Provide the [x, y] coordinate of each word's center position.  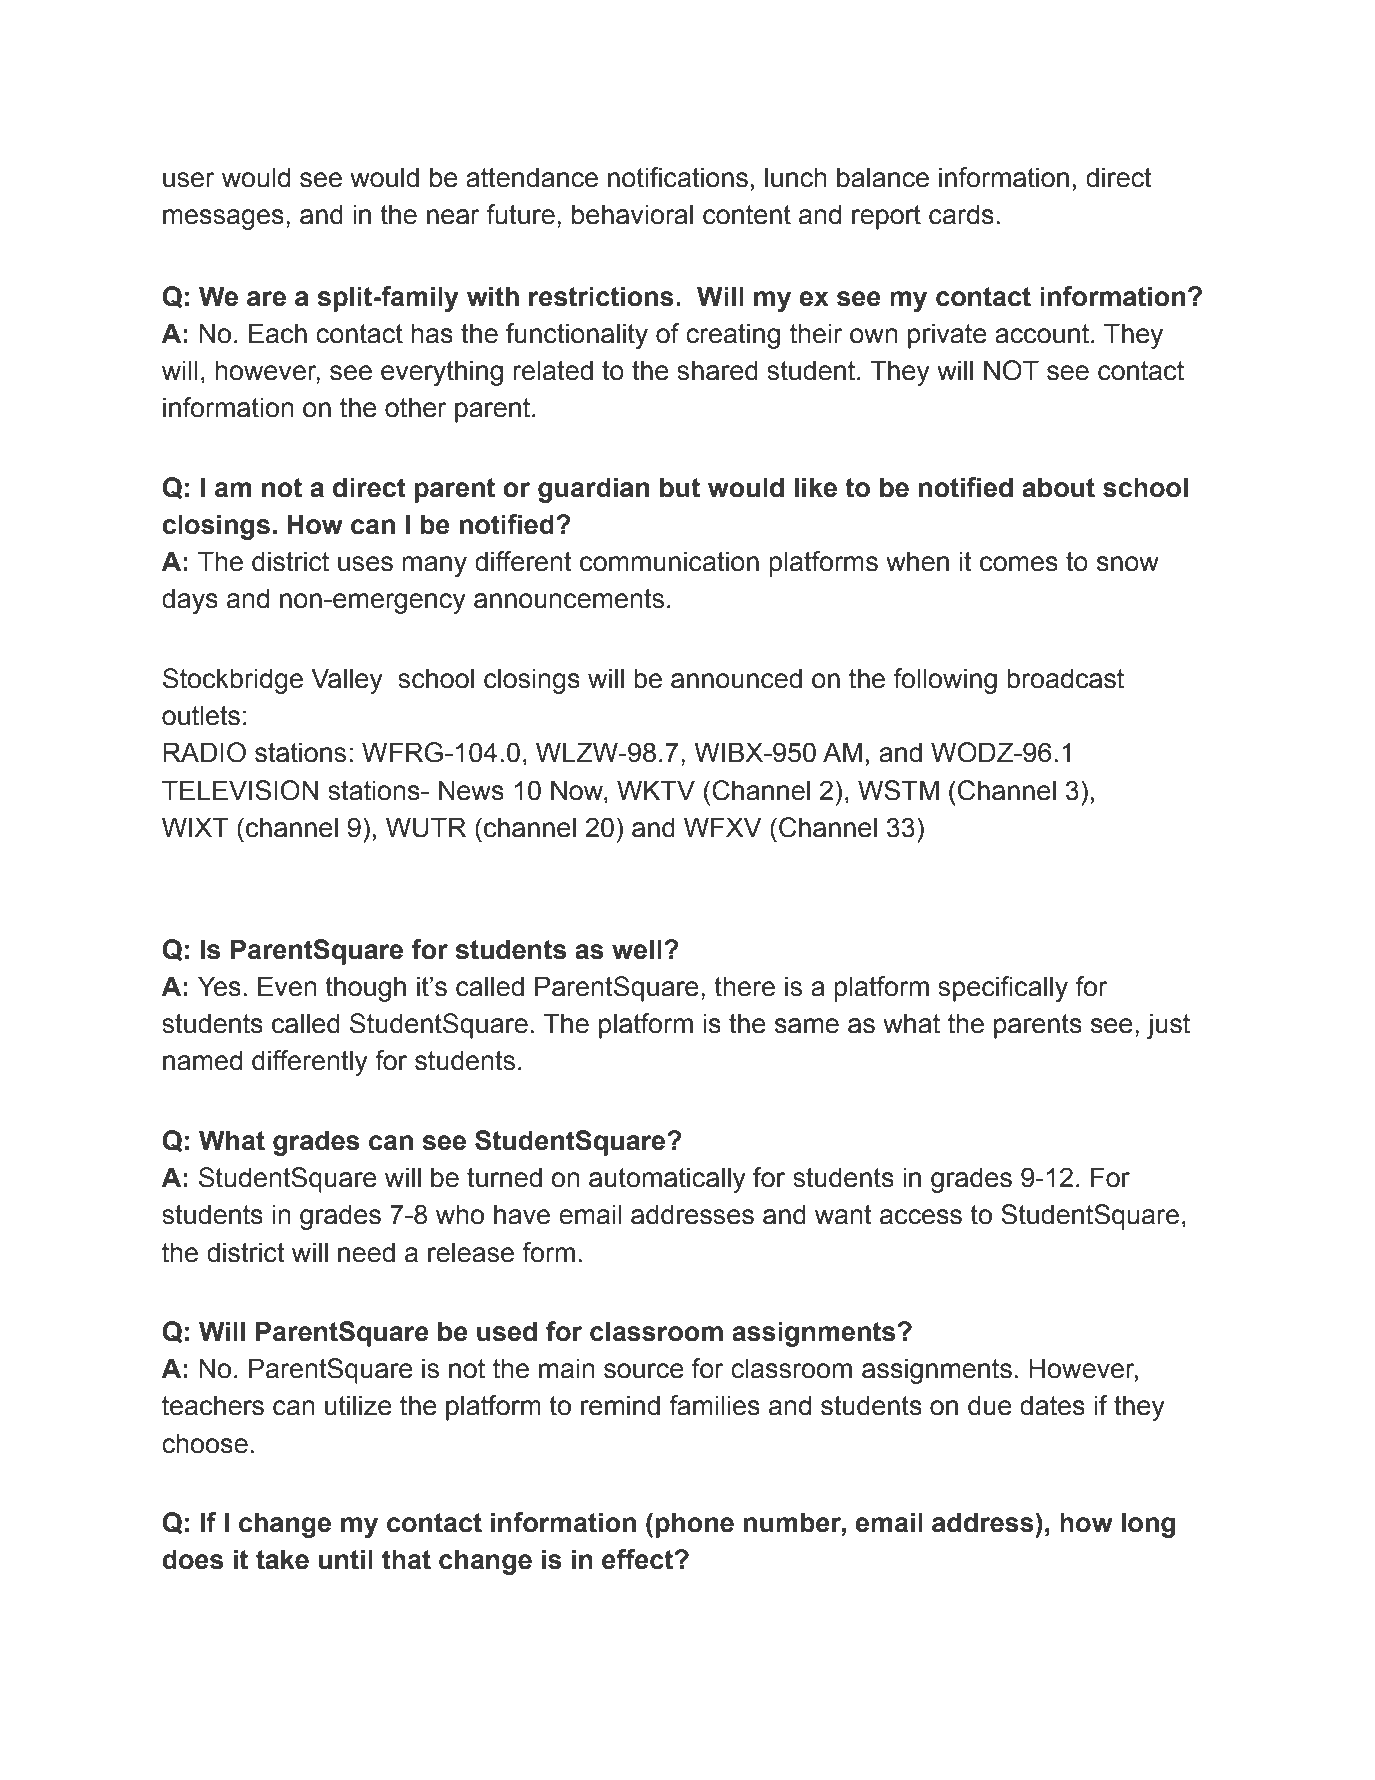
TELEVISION [240, 790]
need [366, 1252]
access [921, 1217]
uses [365, 564]
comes [1019, 564]
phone [694, 1525]
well [637, 949]
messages [223, 219]
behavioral [632, 214]
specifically [1003, 989]
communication [669, 561]
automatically [667, 1180]
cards [961, 214]
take [282, 1559]
